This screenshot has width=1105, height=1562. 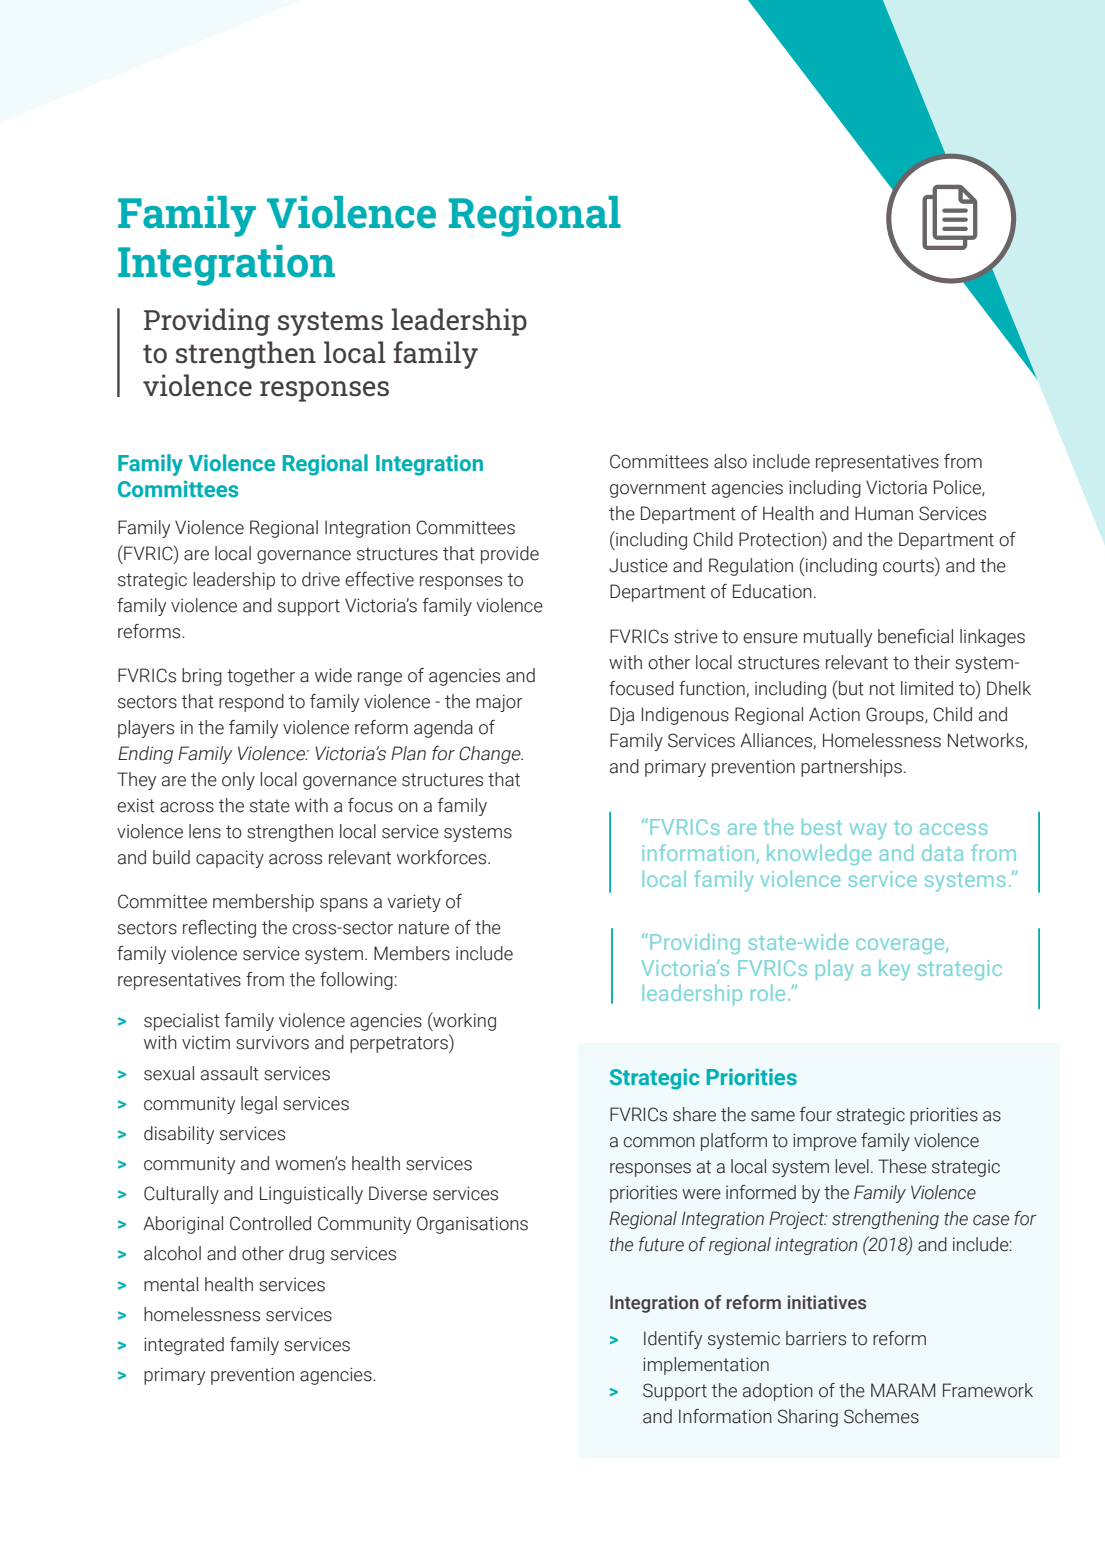 What do you see at coordinates (321, 579) in the screenshot?
I see `drive` at bounding box center [321, 579].
